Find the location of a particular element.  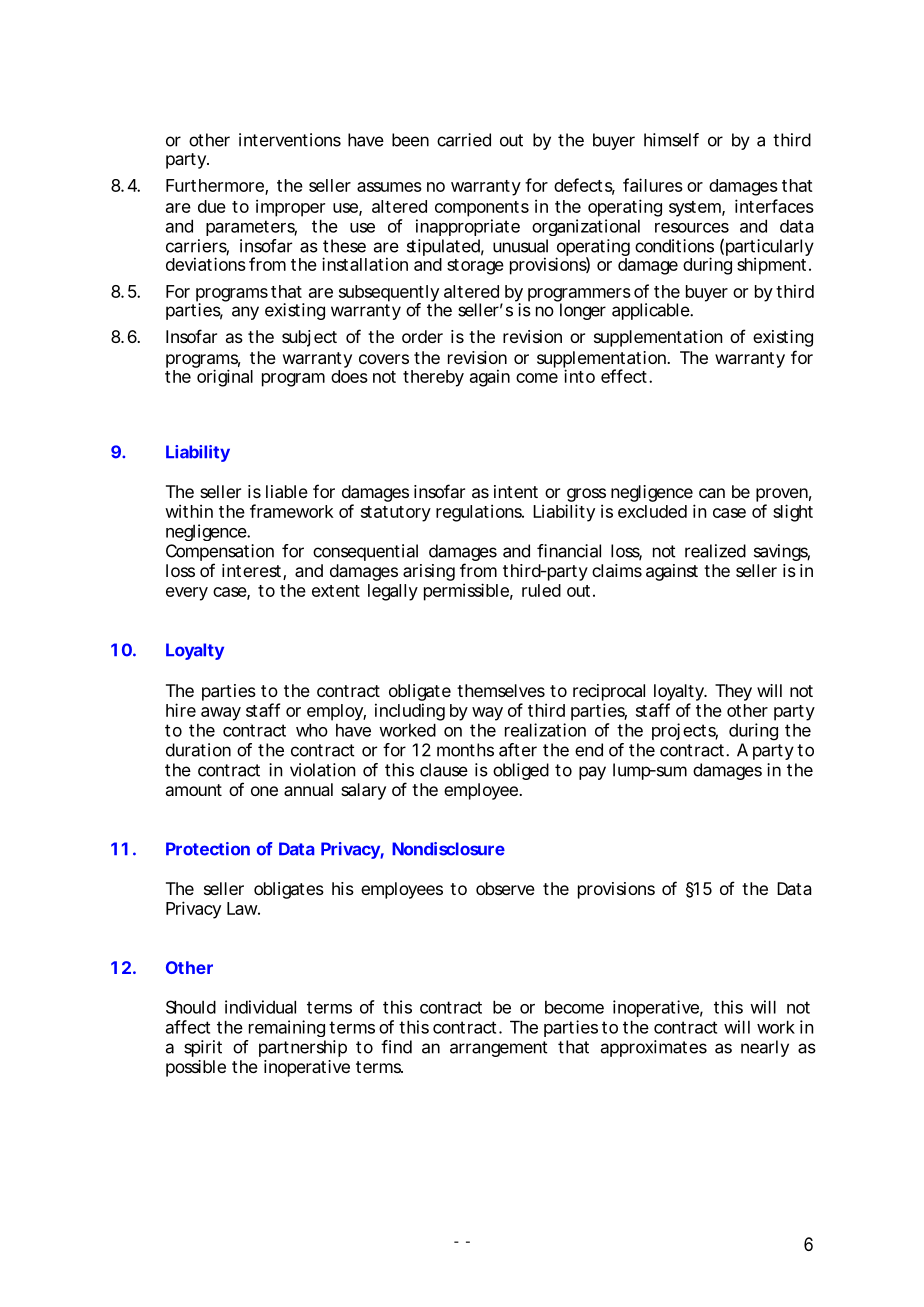

Furthermore is located at coordinates (216, 186).
